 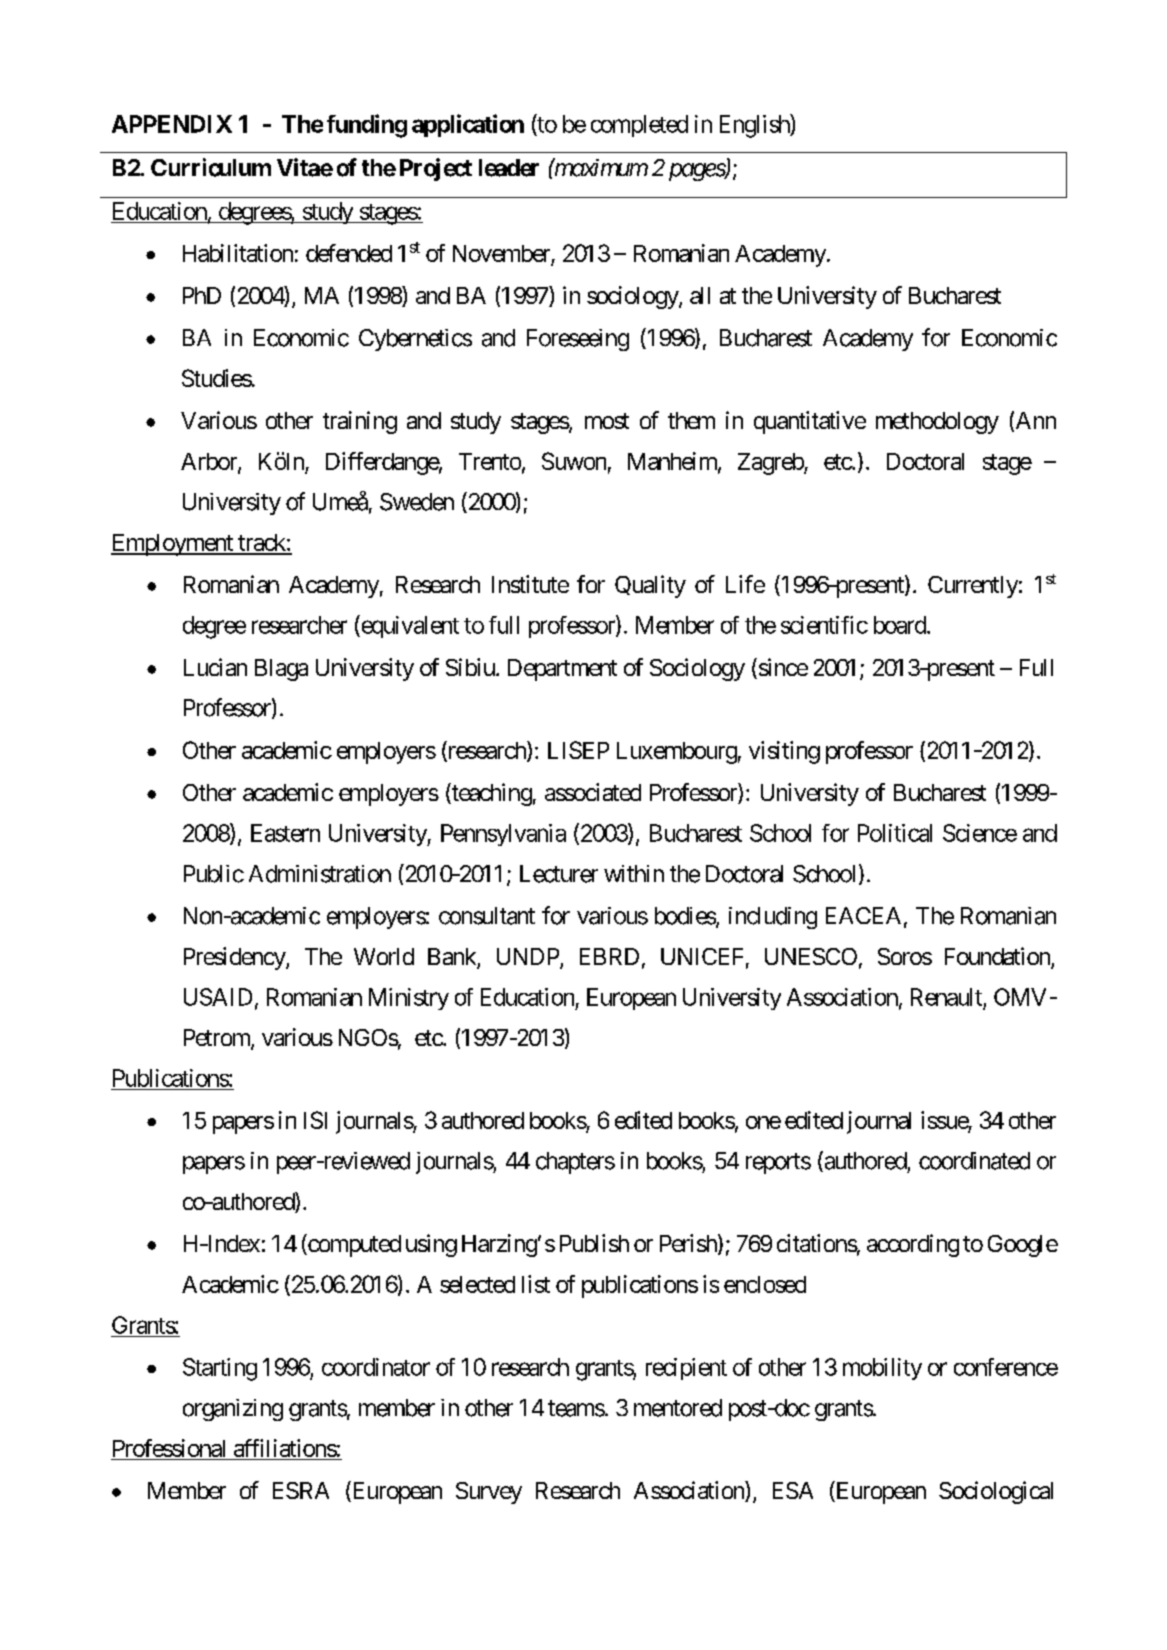 What do you see at coordinates (639, 126) in the image?
I see `completed` at bounding box center [639, 126].
